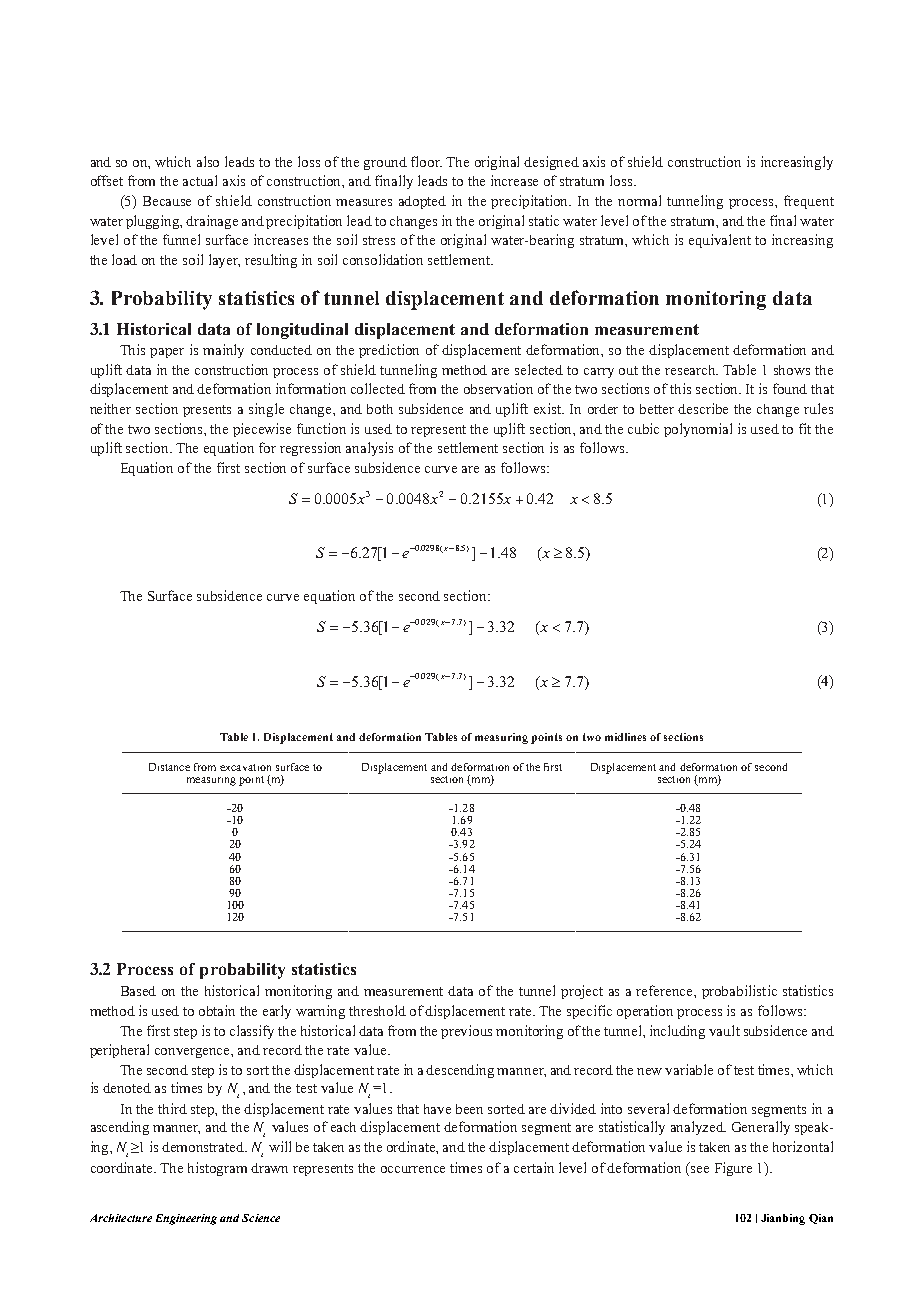 The width and height of the screenshot is (924, 1297). Describe the element at coordinates (169, 767) in the screenshot. I see `Distance` at that location.
